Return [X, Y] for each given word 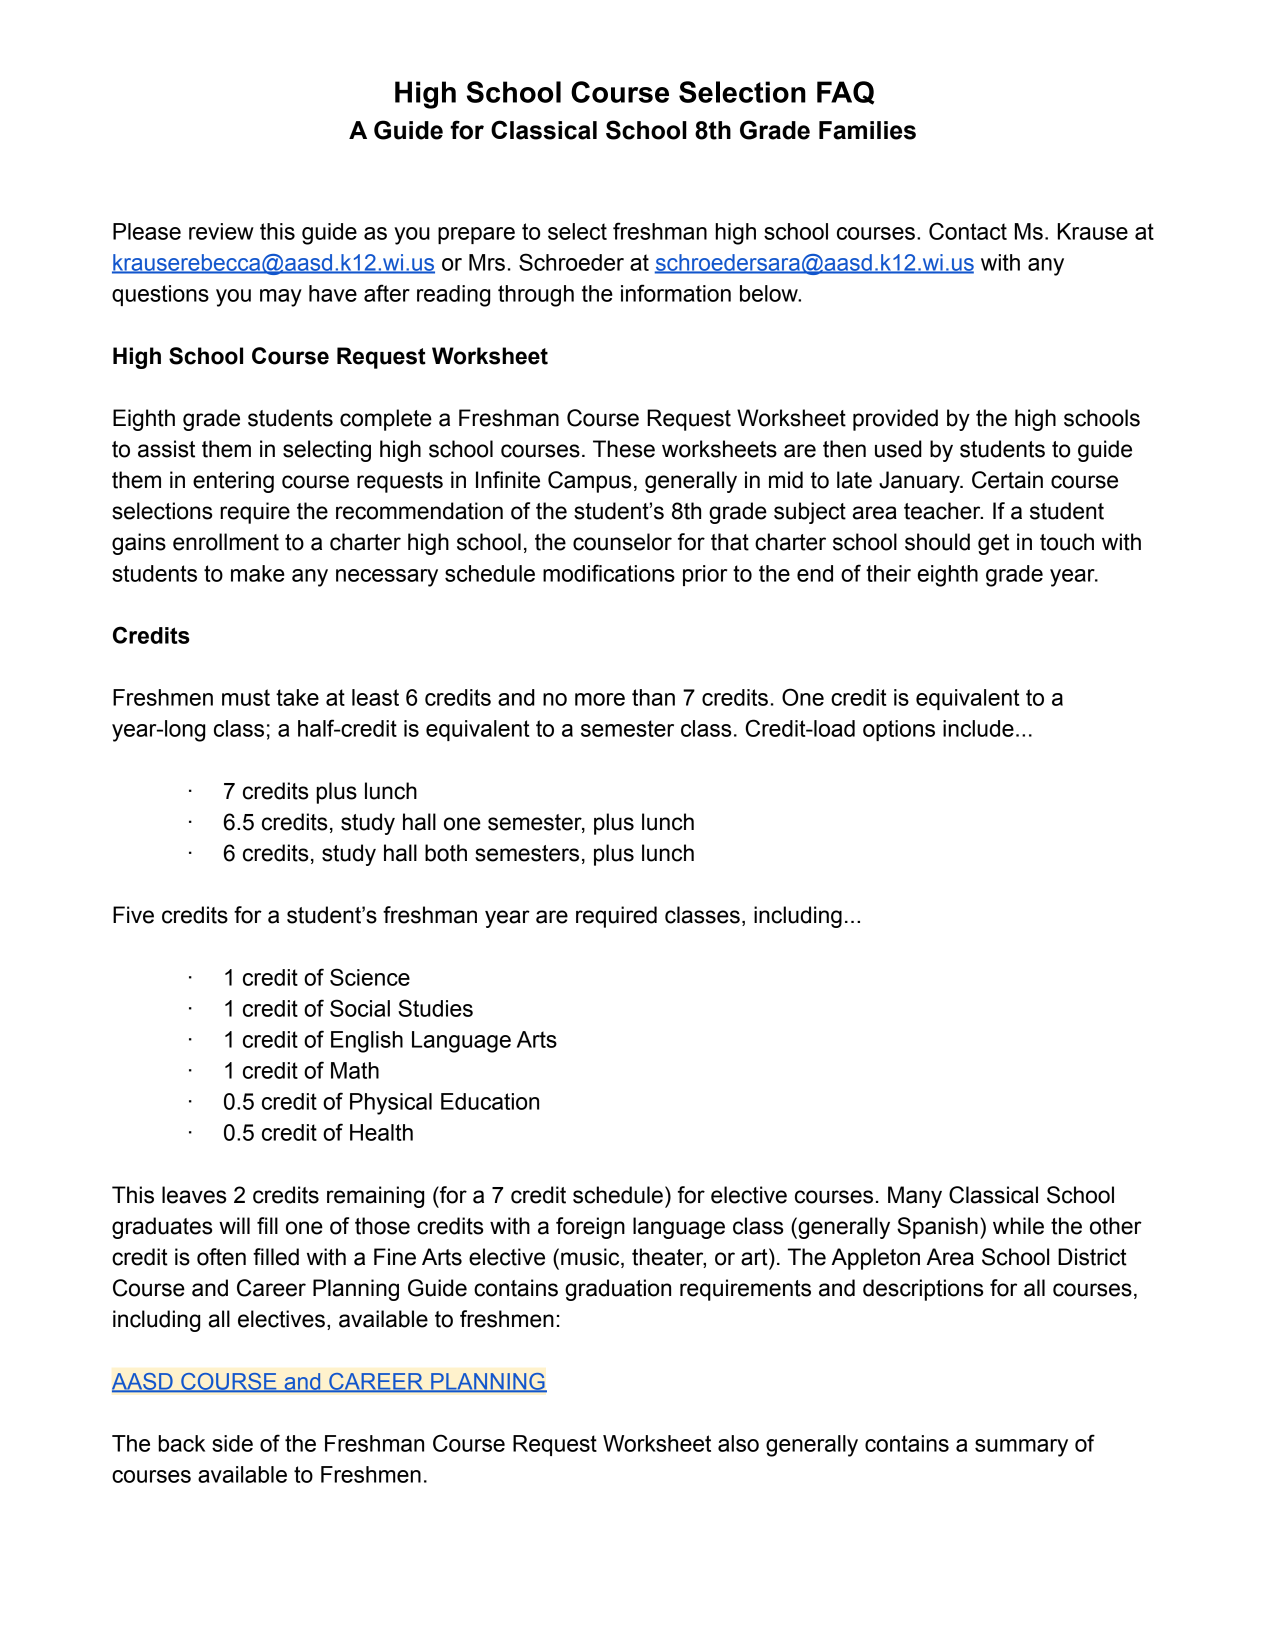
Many [915, 1197]
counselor [622, 542]
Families [867, 130]
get [993, 544]
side [232, 1443]
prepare [476, 235]
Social [360, 1008]
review [221, 231]
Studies [435, 1008]
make [258, 573]
